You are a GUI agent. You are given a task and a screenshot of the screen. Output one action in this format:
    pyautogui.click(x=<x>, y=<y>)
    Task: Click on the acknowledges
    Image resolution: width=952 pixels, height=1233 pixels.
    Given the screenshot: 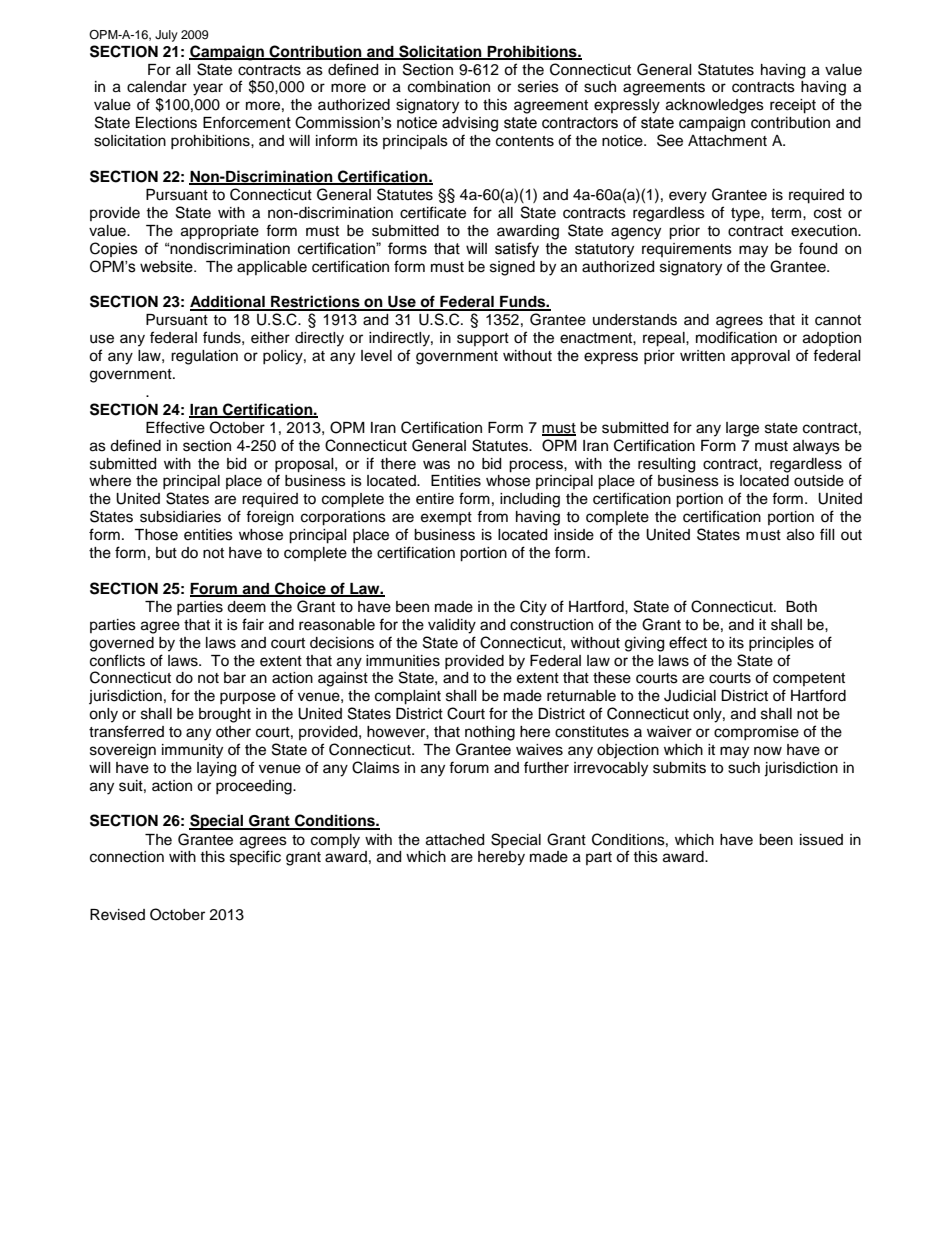 What is the action you would take?
    pyautogui.click(x=715, y=106)
